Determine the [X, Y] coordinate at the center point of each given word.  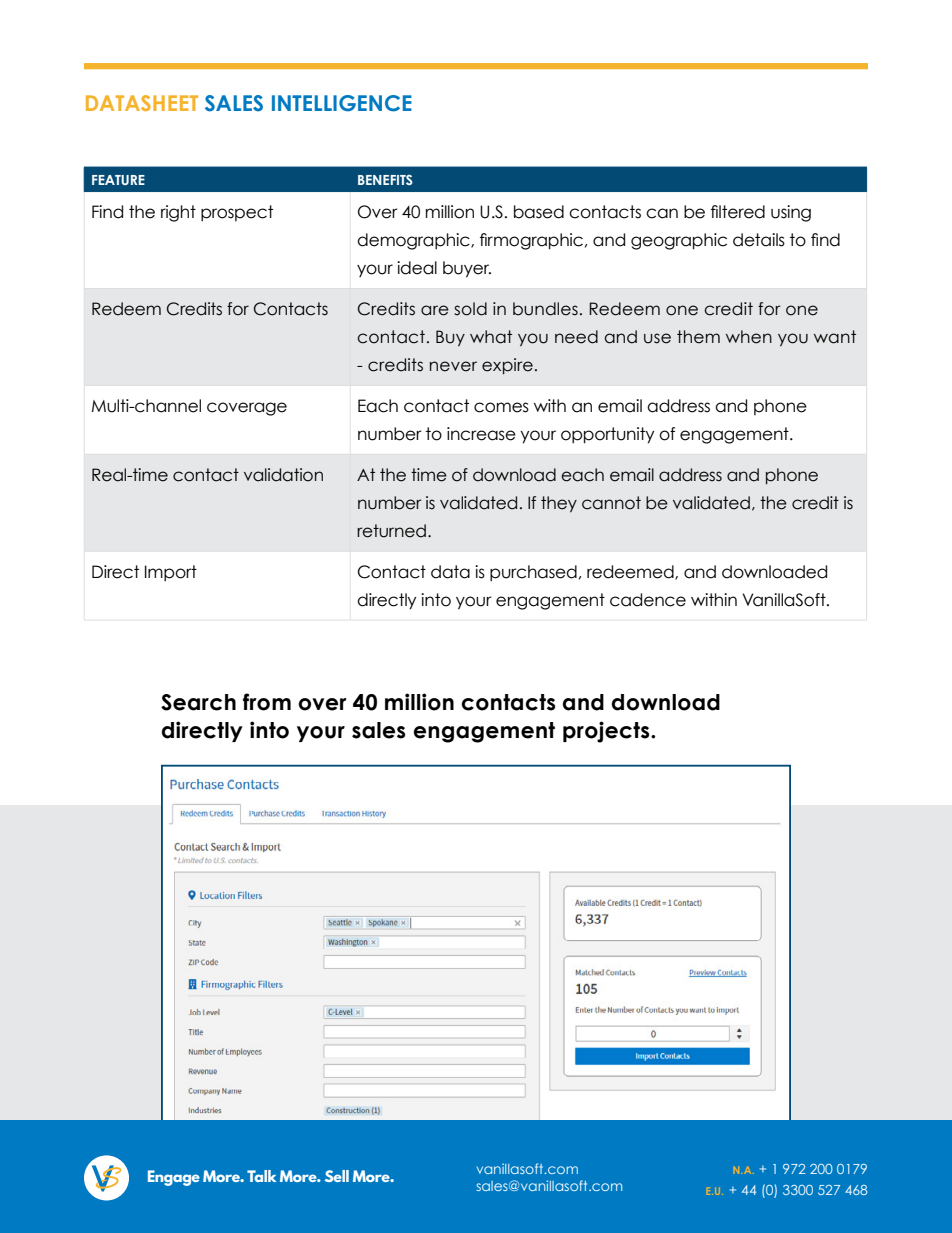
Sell [337, 1176]
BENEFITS [385, 179]
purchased [533, 573]
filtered [738, 212]
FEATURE [118, 180]
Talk [261, 1176]
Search [198, 702]
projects [607, 732]
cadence [648, 600]
